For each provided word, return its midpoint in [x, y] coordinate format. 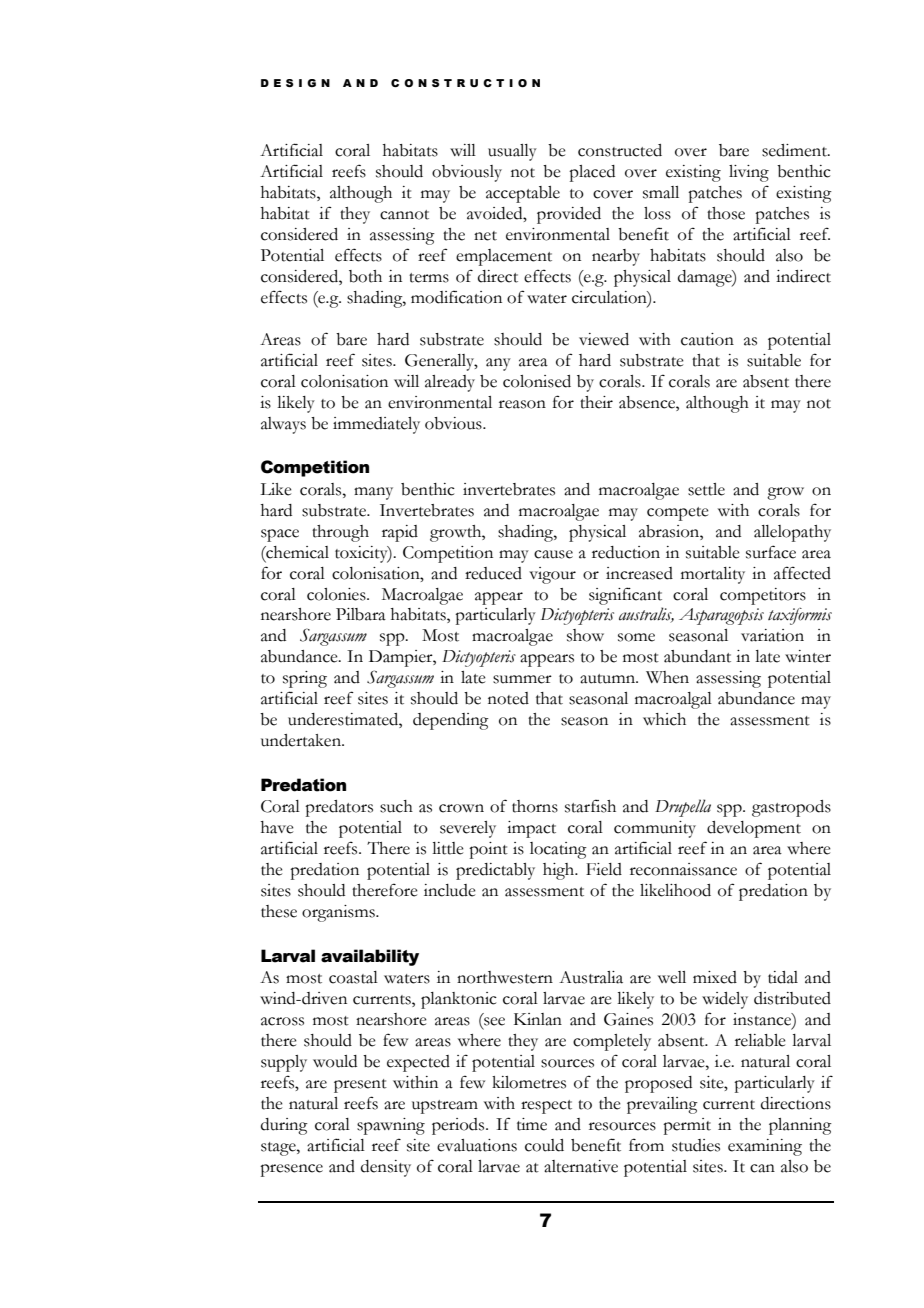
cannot [404, 215]
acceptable [523, 194]
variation [772, 635]
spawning [391, 1126]
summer [522, 679]
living [749, 173]
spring [305, 679]
